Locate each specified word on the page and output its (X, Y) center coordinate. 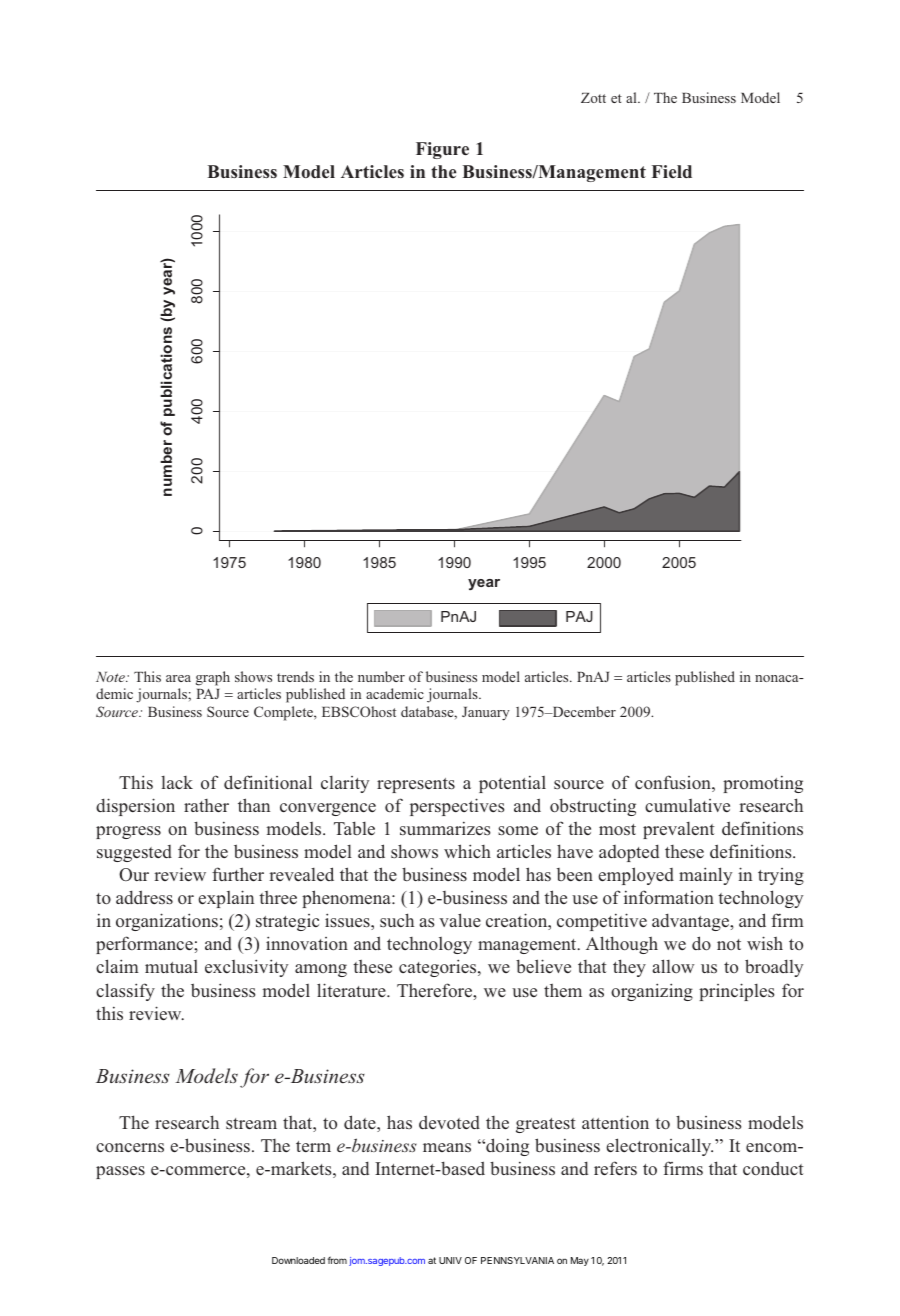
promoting (763, 784)
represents (416, 785)
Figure (442, 150)
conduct (773, 1168)
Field (672, 171)
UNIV (450, 1260)
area (178, 678)
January (486, 714)
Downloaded (298, 1260)
